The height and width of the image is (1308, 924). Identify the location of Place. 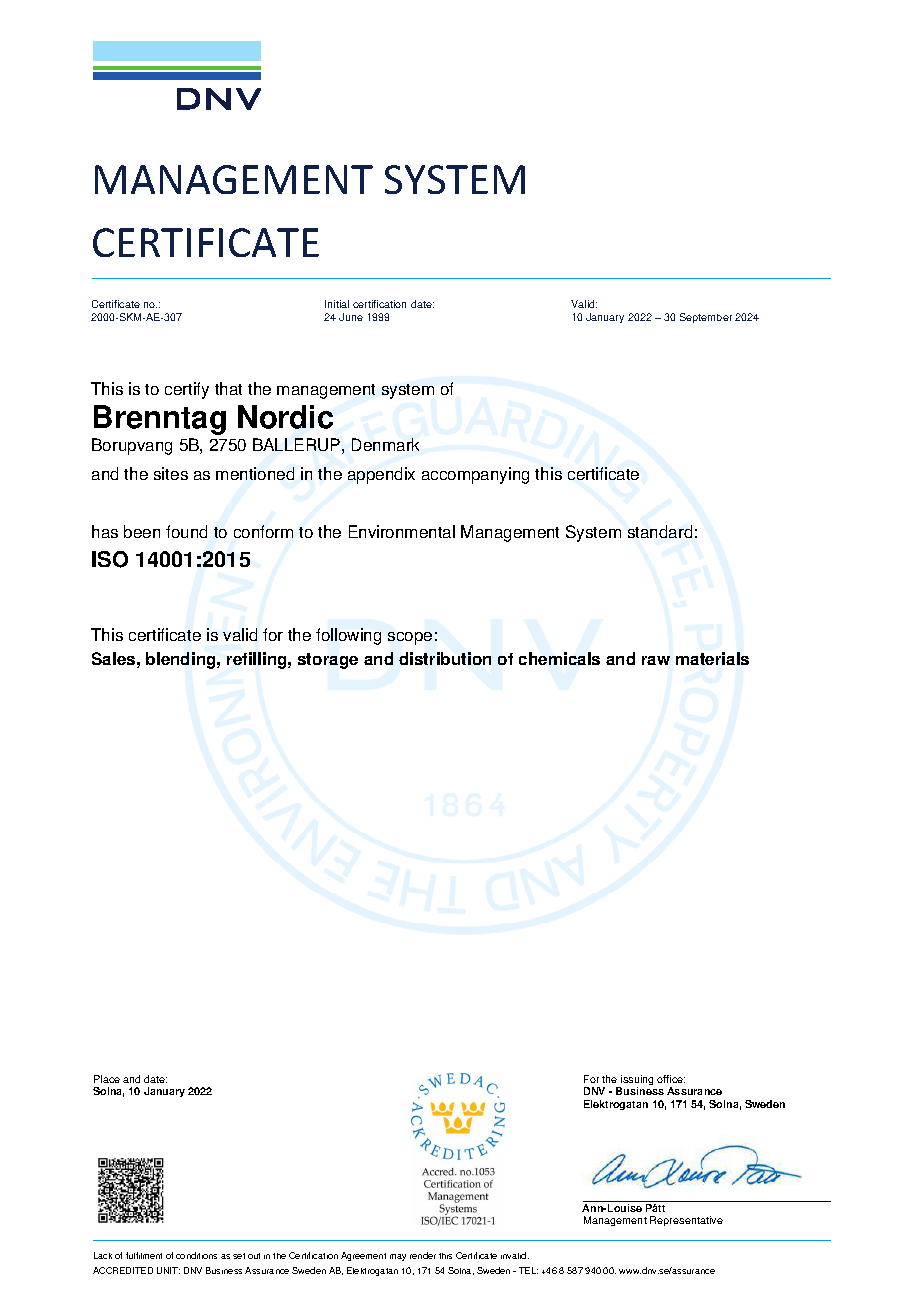
(107, 1079).
